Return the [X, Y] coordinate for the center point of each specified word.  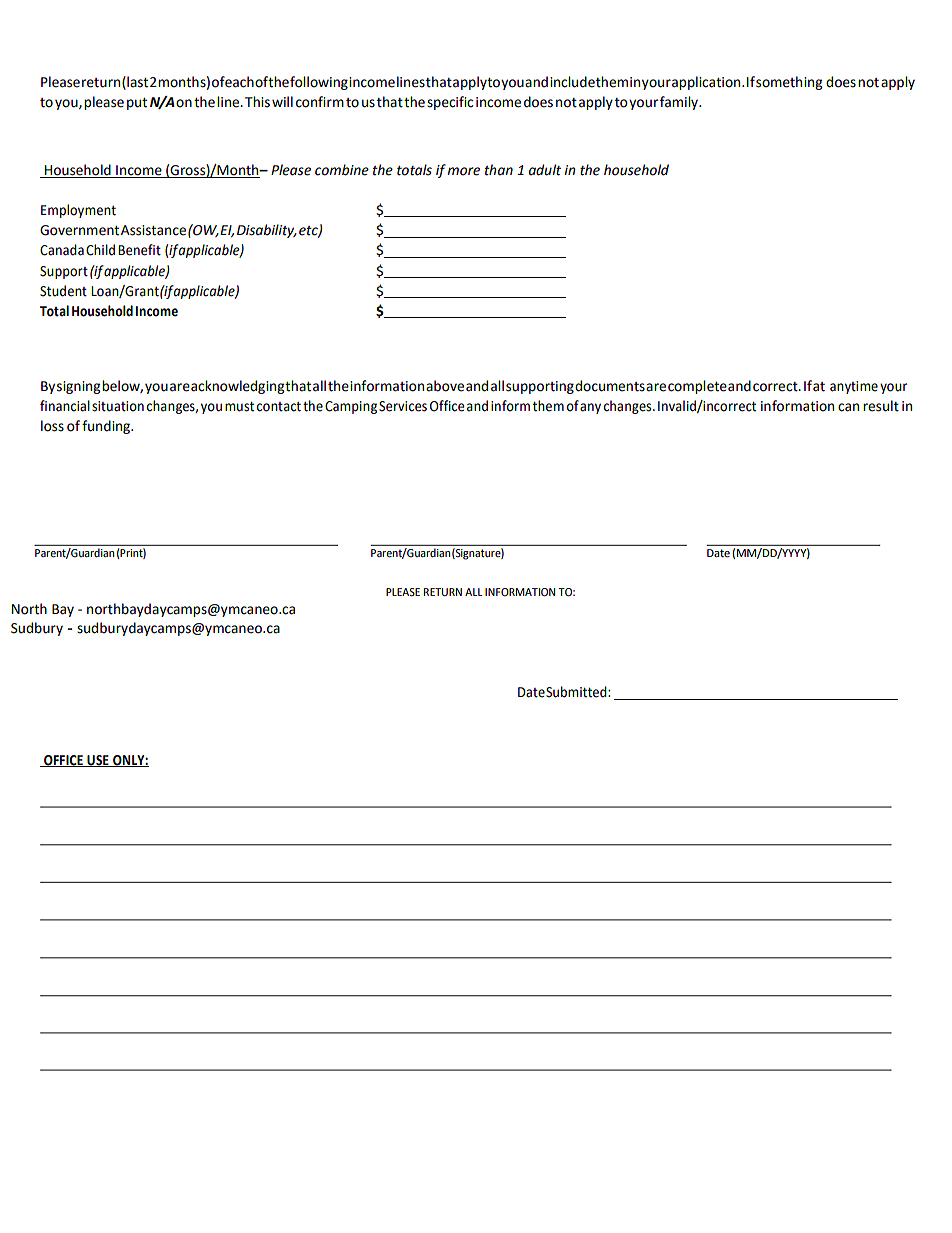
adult [545, 170]
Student [63, 291]
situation [118, 406]
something [789, 83]
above [445, 386]
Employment [78, 211]
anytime [854, 387]
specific [450, 103]
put [137, 104]
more [463, 171]
